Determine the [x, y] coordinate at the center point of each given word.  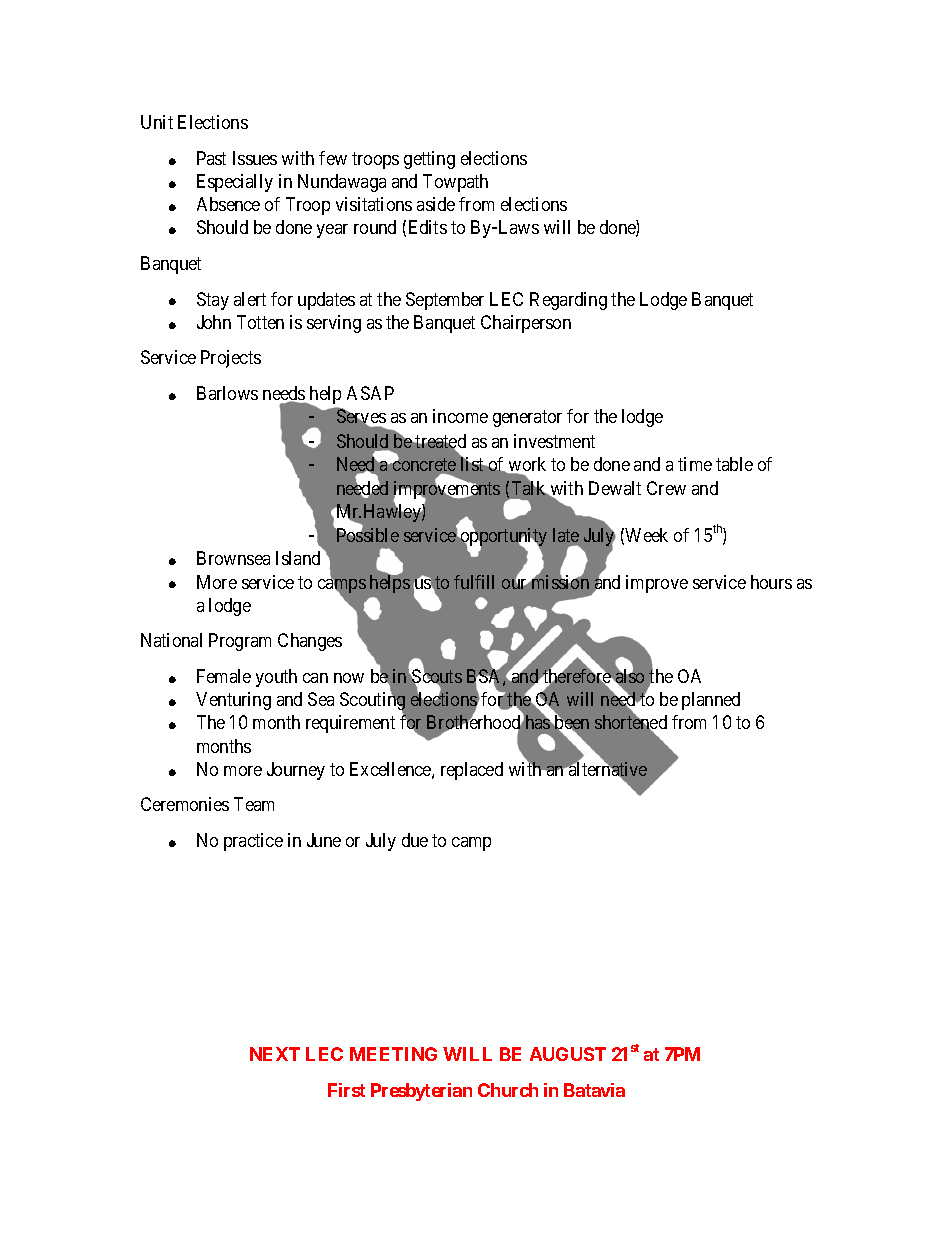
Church [508, 1090]
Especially [235, 183]
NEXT [275, 1054]
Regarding [568, 301]
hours [771, 582]
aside [436, 204]
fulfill [474, 582]
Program [240, 642]
